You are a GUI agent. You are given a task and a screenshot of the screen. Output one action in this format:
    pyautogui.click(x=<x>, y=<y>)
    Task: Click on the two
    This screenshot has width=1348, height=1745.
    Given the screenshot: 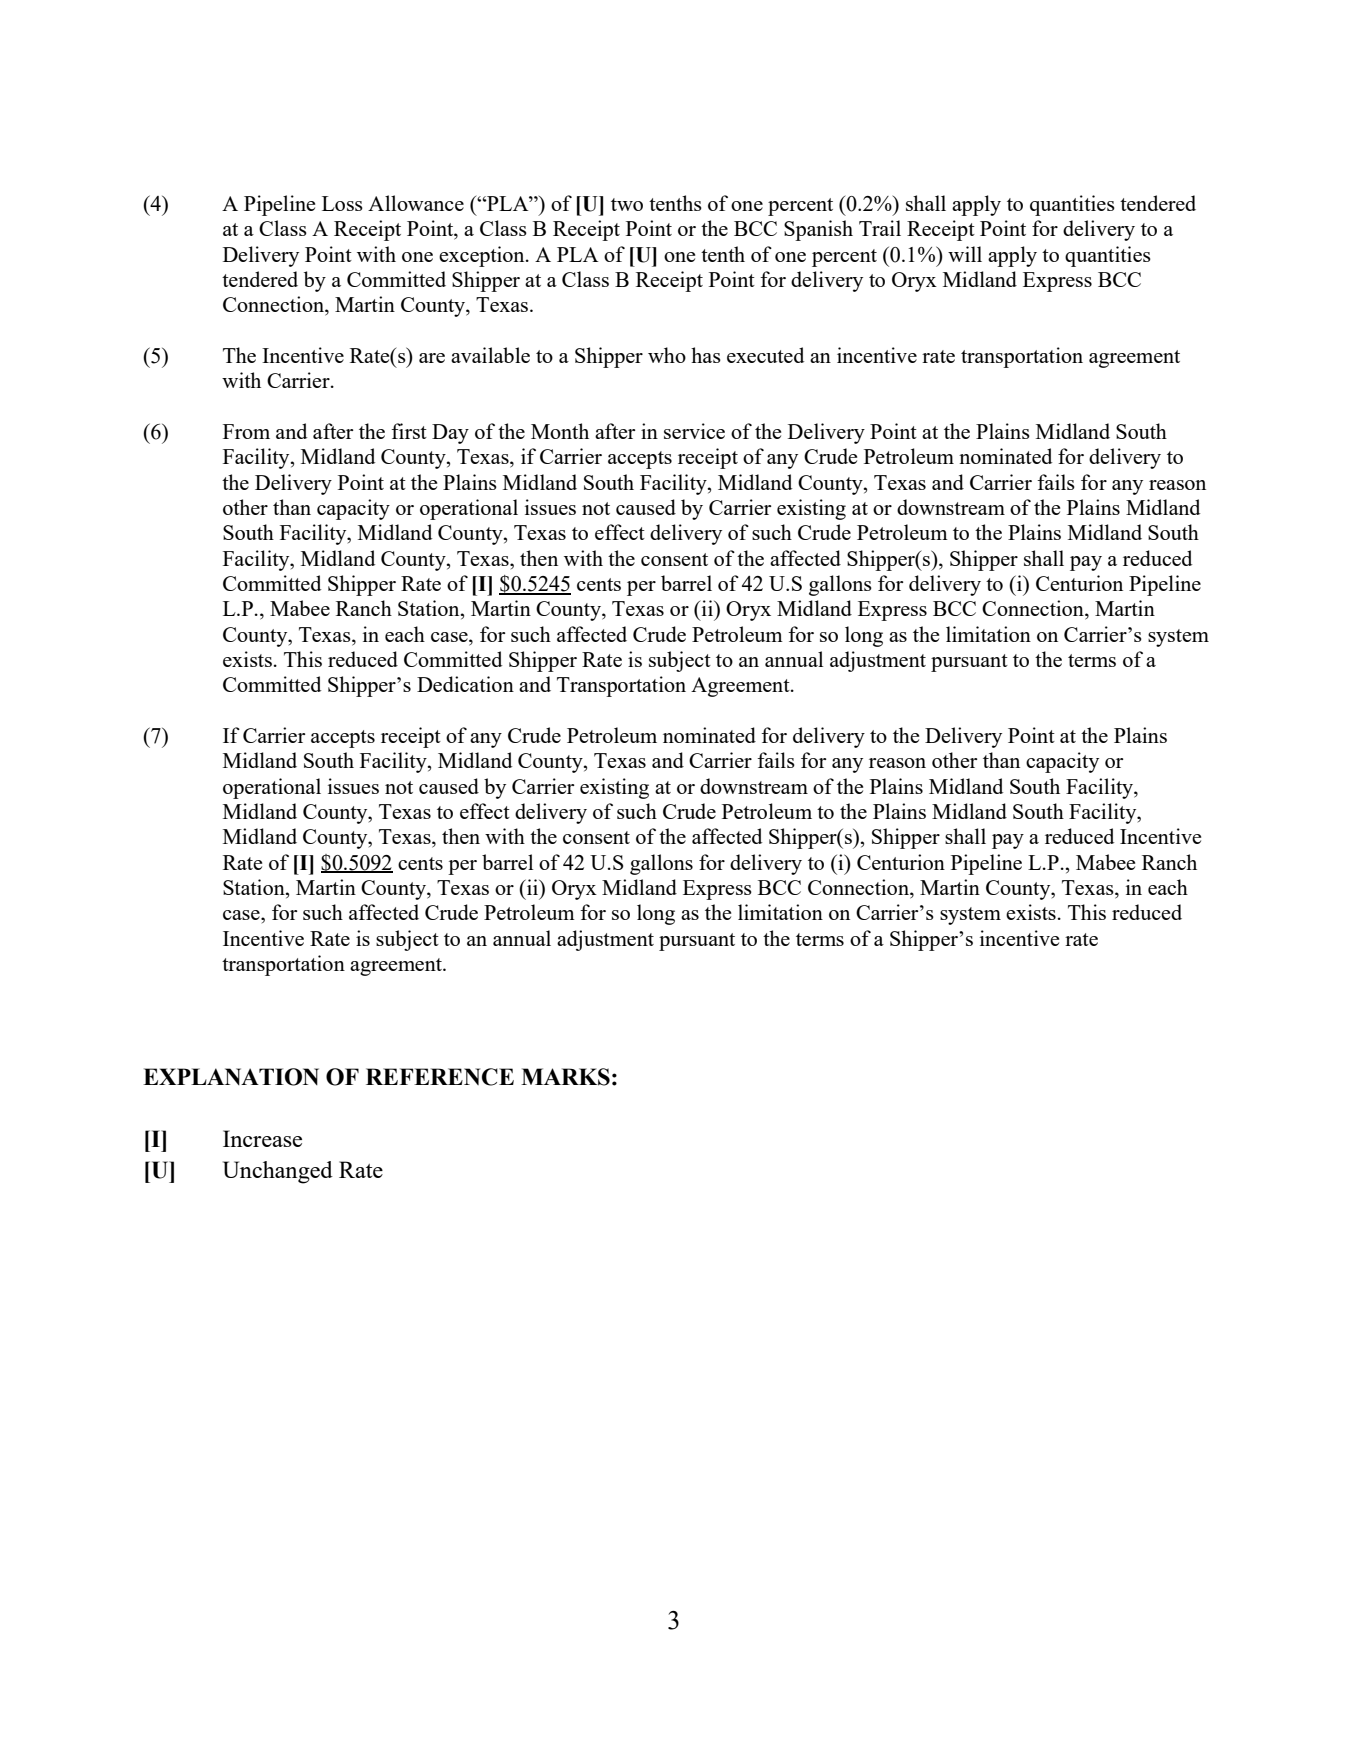 What is the action you would take?
    pyautogui.click(x=627, y=204)
